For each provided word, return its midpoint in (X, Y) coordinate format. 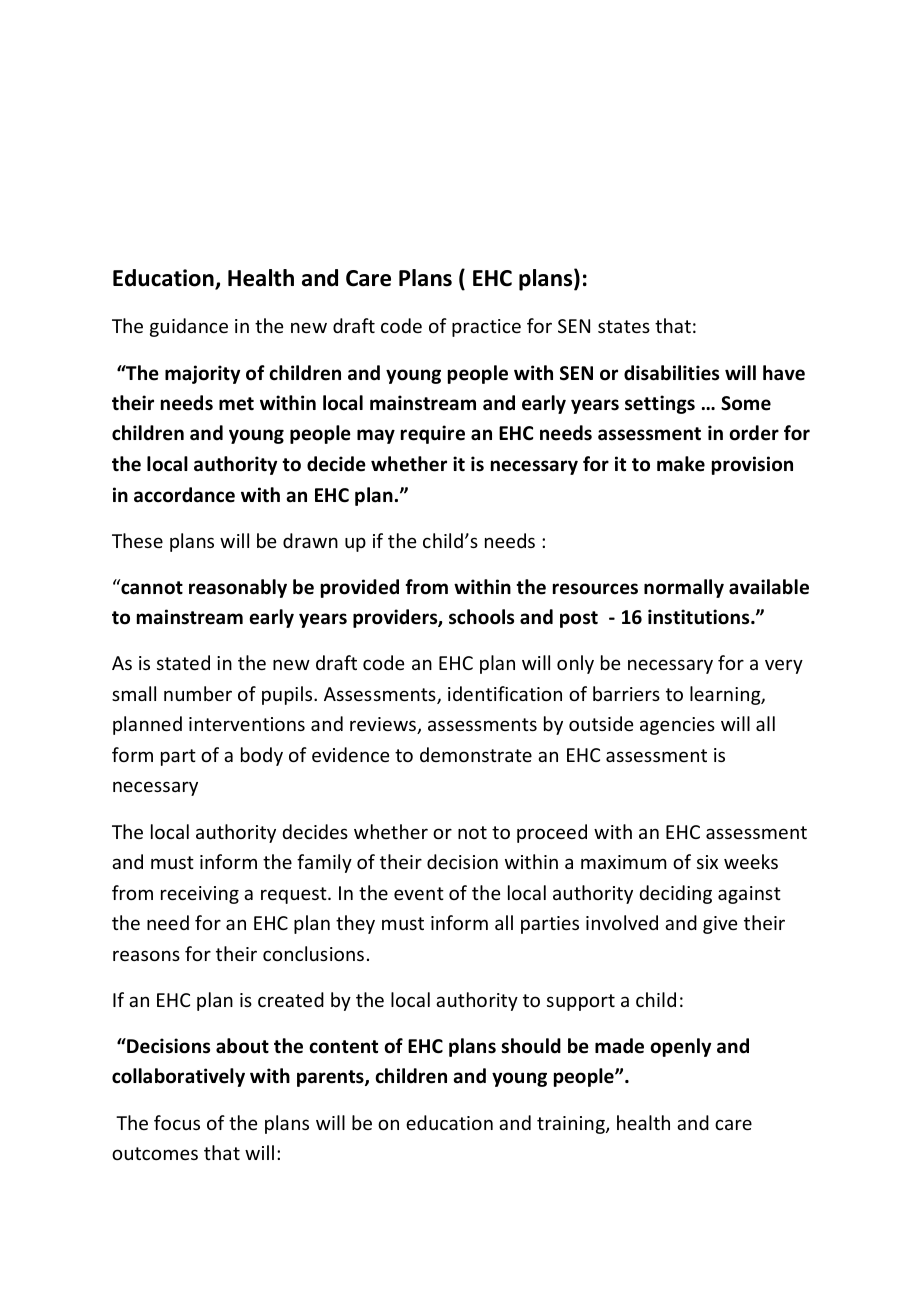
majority (202, 374)
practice (486, 328)
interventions (247, 724)
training (572, 1125)
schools (481, 617)
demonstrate (476, 754)
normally (684, 588)
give (720, 925)
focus (177, 1122)
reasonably (238, 588)
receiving (200, 895)
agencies (677, 726)
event (419, 893)
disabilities (671, 373)
